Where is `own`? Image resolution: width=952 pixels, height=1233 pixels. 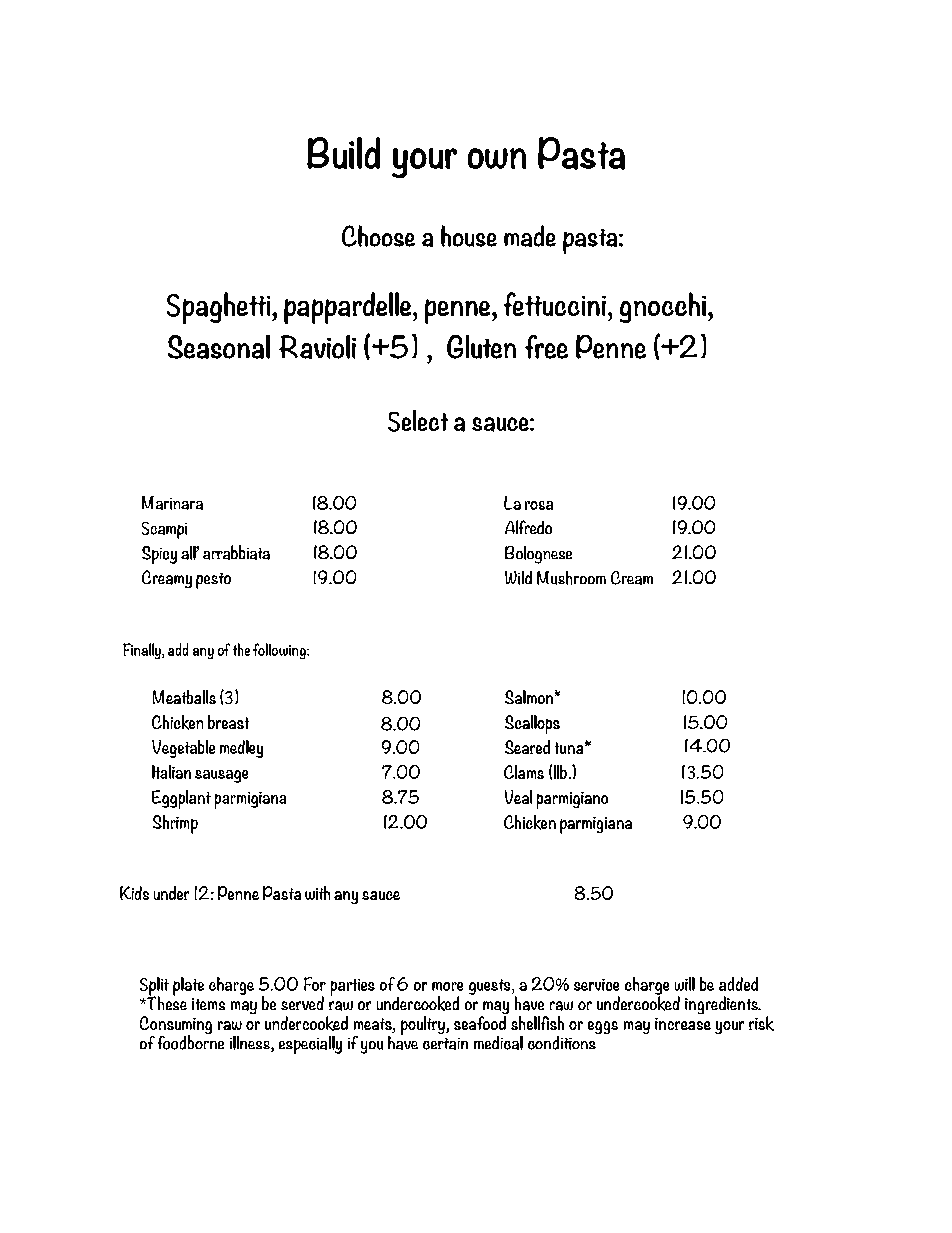
own is located at coordinates (497, 158).
